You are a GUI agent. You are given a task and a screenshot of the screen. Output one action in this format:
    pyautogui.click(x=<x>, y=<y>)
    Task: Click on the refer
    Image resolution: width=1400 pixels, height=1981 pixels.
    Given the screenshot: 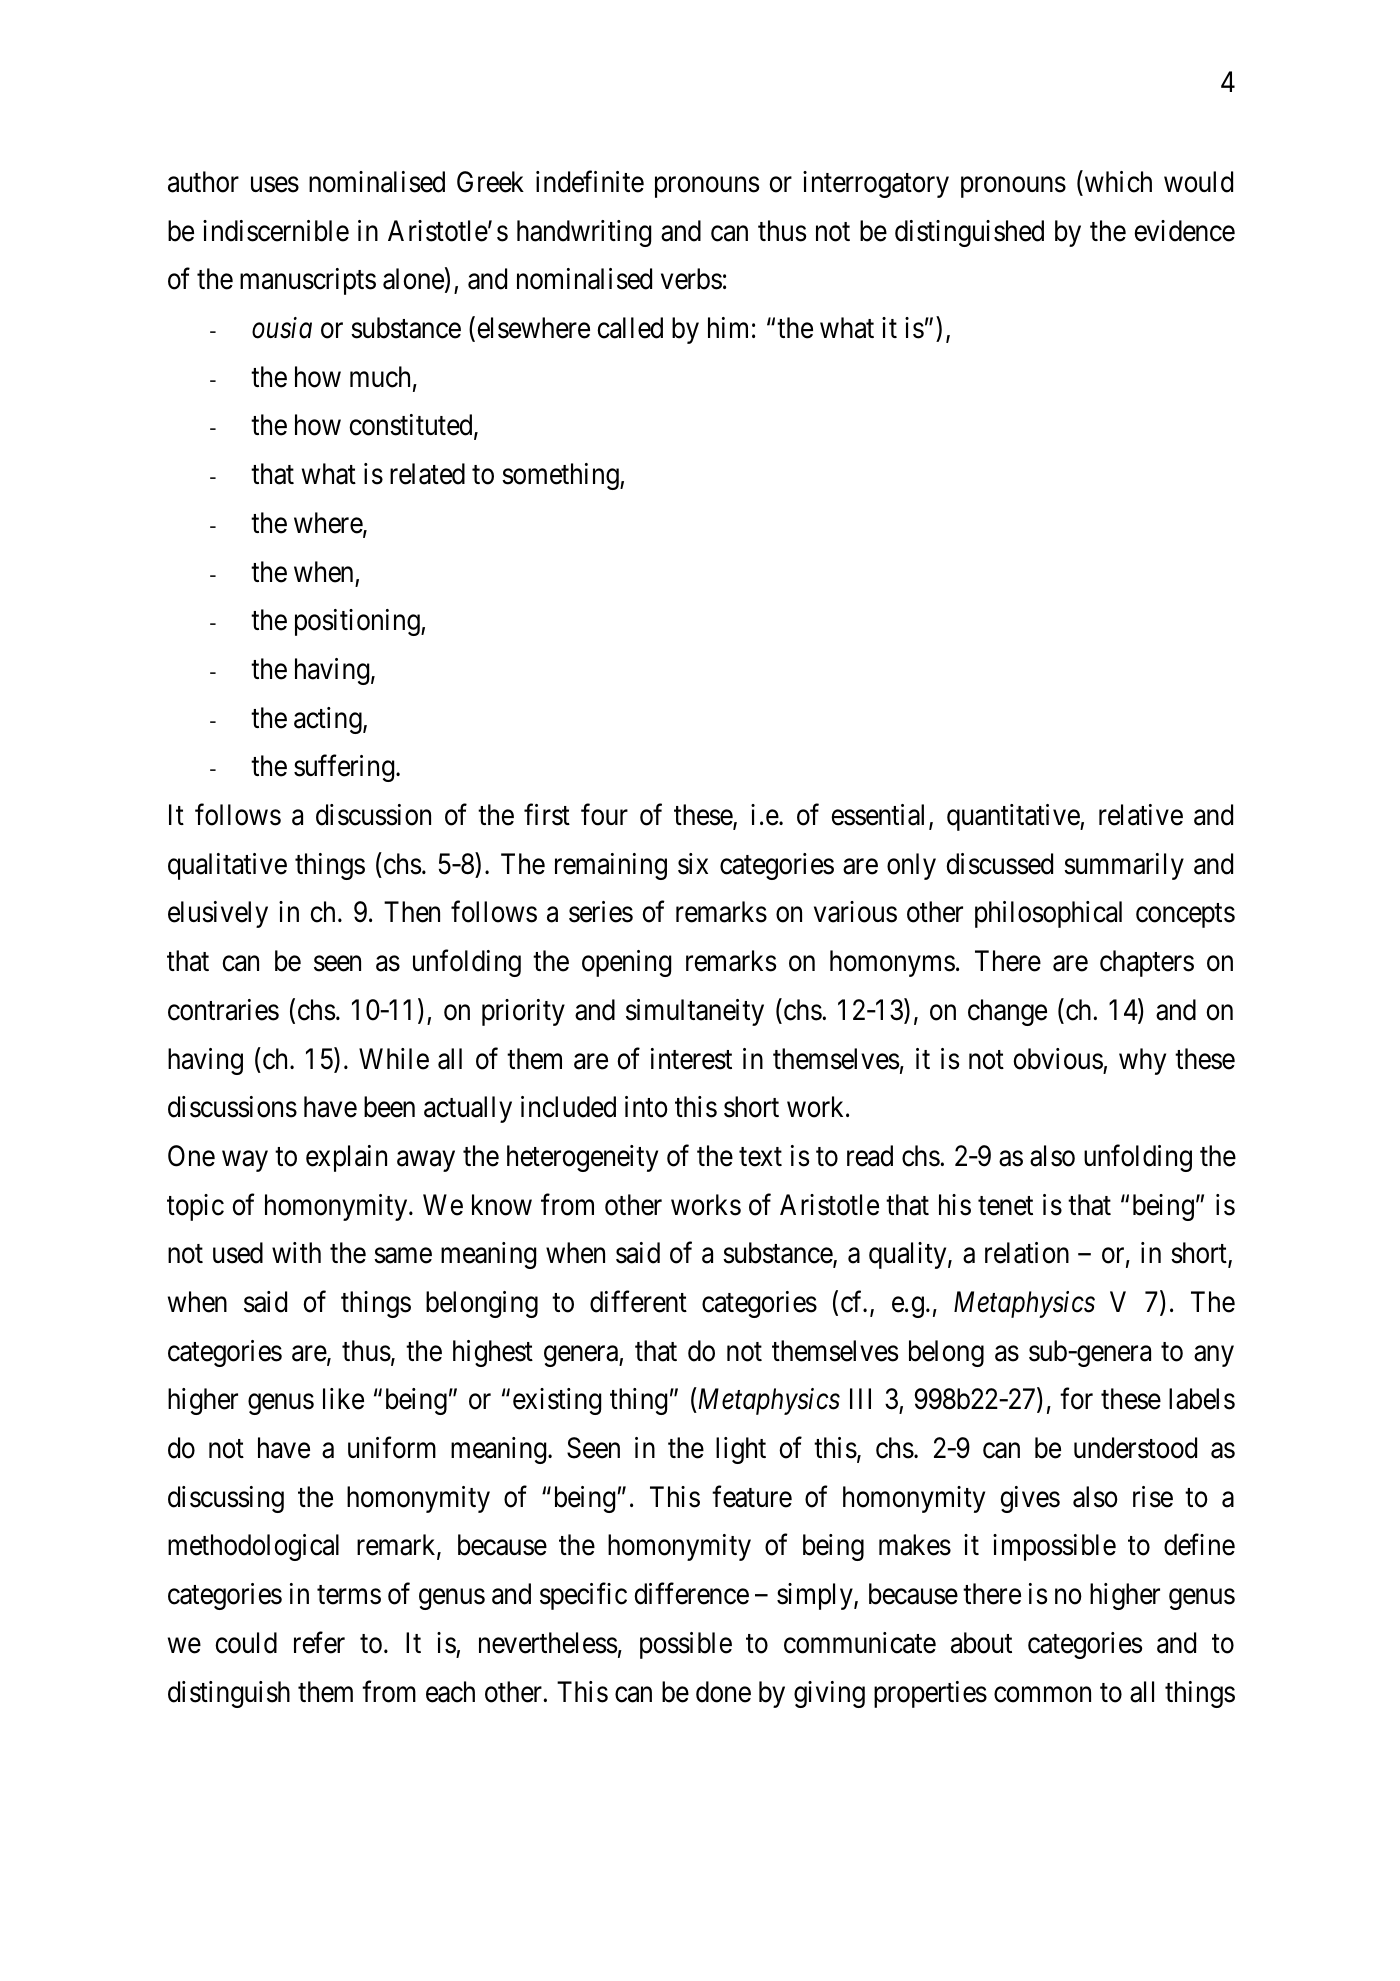 What is the action you would take?
    pyautogui.click(x=319, y=1643)
